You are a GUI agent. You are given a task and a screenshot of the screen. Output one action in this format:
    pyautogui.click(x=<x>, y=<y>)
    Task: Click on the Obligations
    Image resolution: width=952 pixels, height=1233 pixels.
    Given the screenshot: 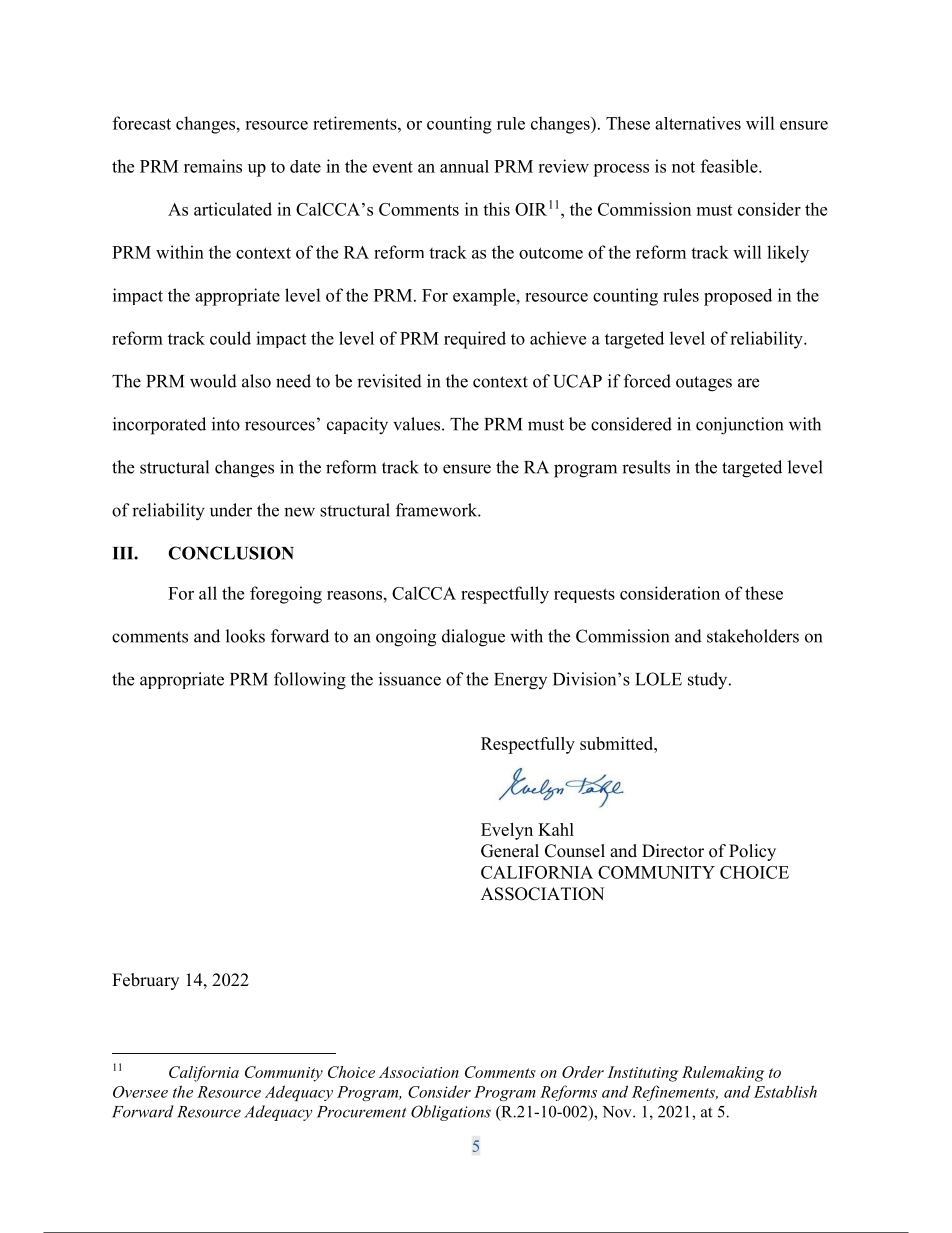 What is the action you would take?
    pyautogui.click(x=451, y=1113)
